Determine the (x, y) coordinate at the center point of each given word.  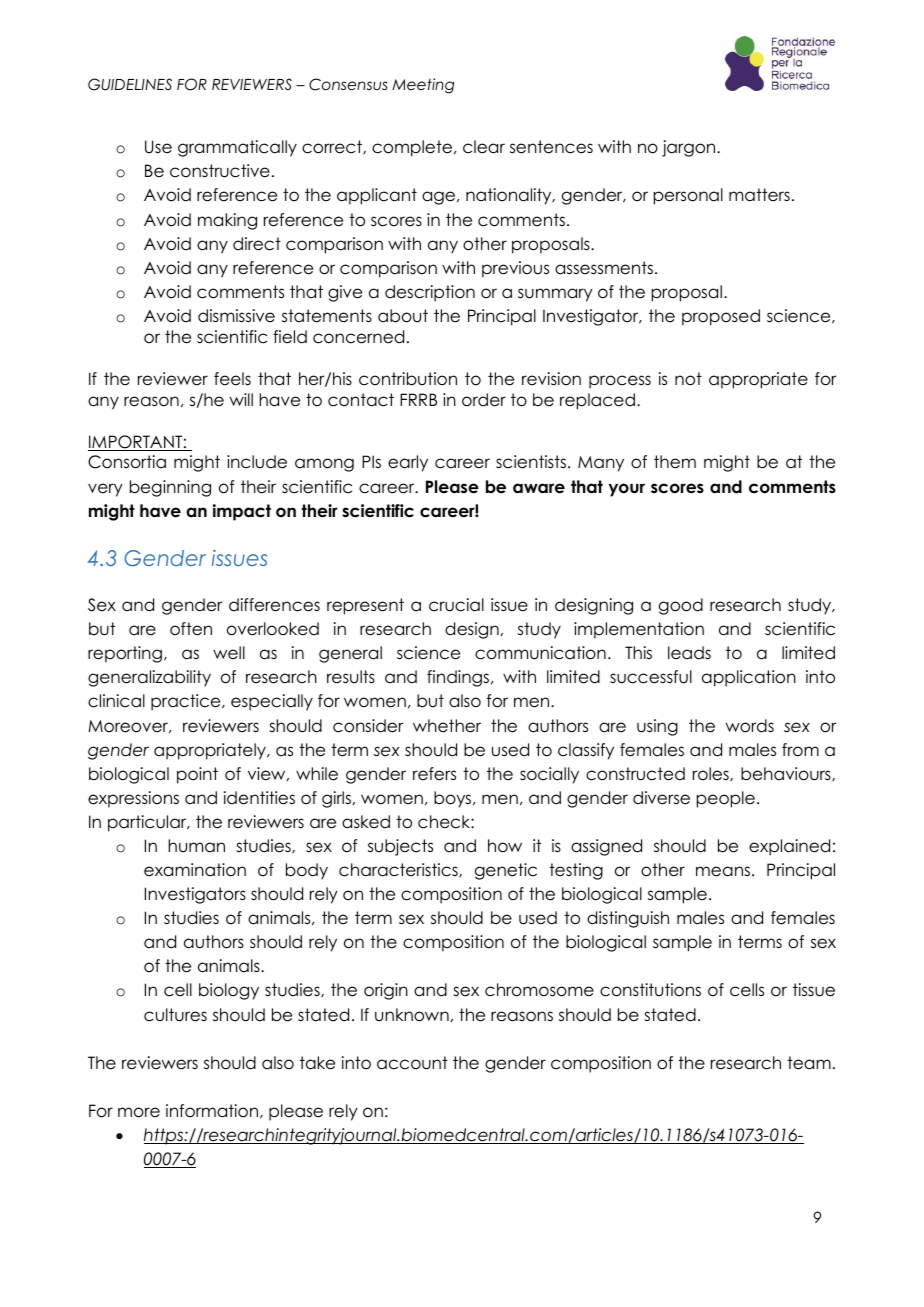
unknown (412, 1015)
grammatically (237, 148)
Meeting (423, 85)
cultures (175, 1015)
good (681, 606)
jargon (688, 148)
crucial (456, 605)
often (191, 629)
